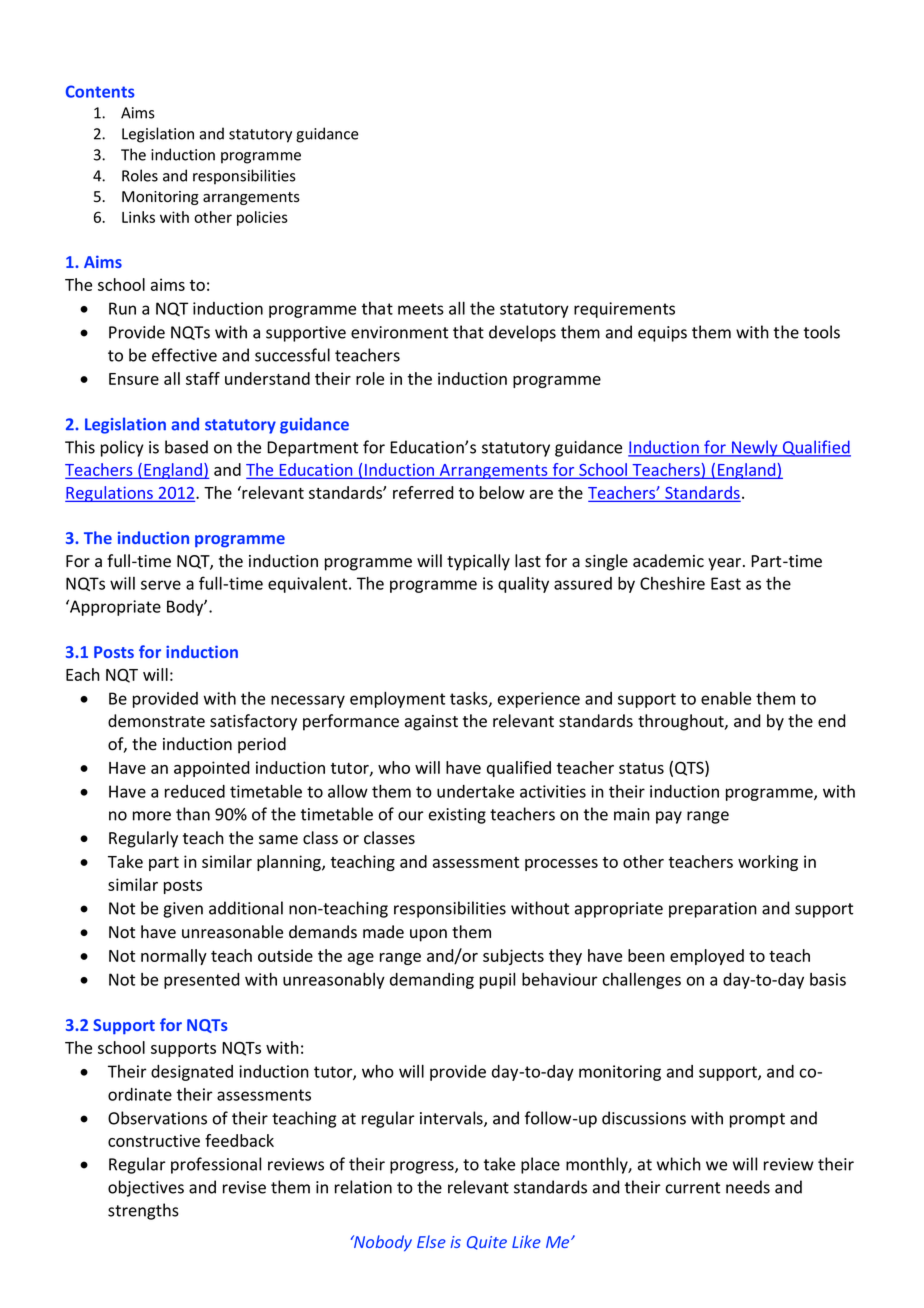 This screenshot has width=924, height=1308. I want to click on requirements, so click(624, 310).
